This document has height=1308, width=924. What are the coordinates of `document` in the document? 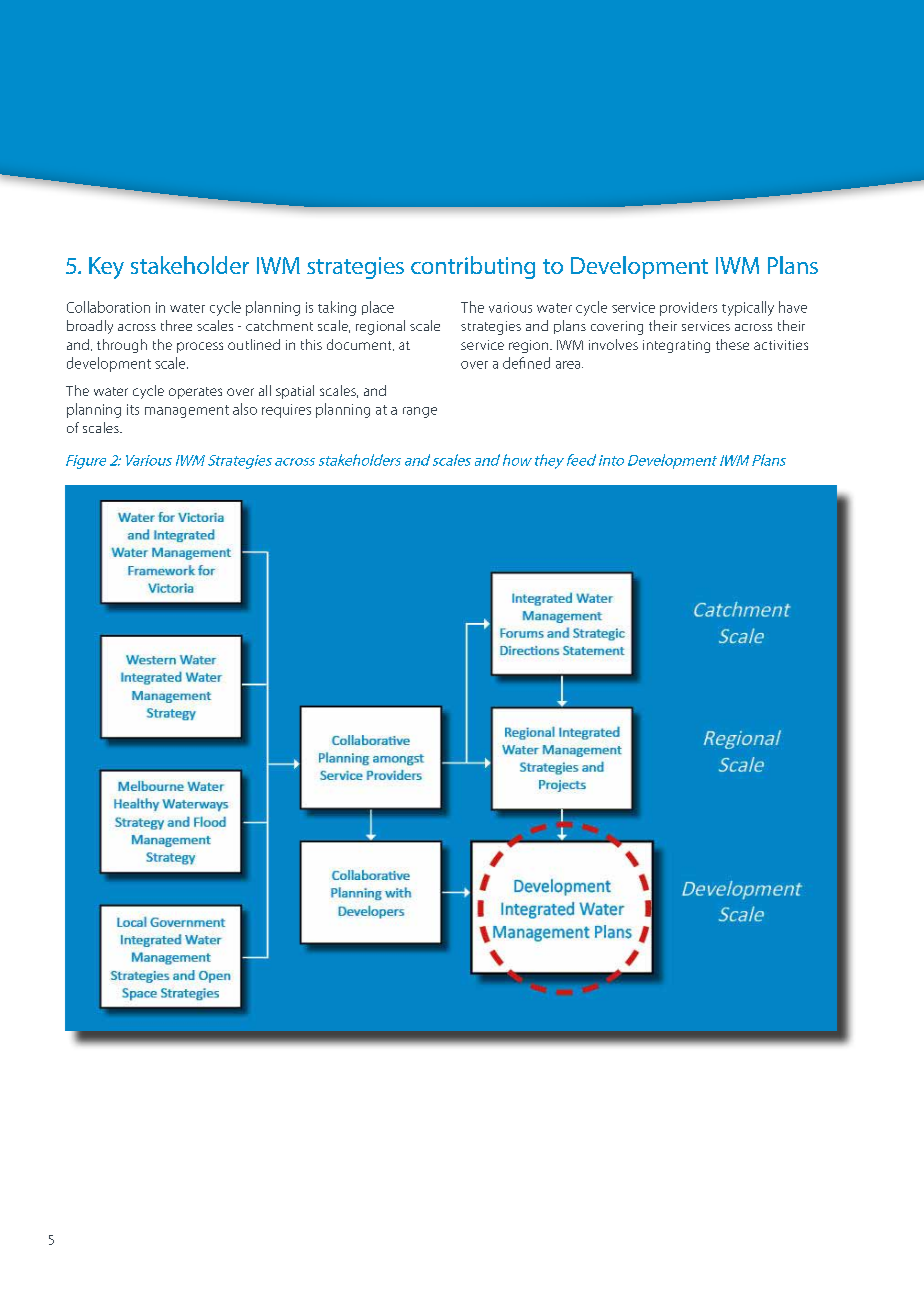 It's located at (360, 345).
